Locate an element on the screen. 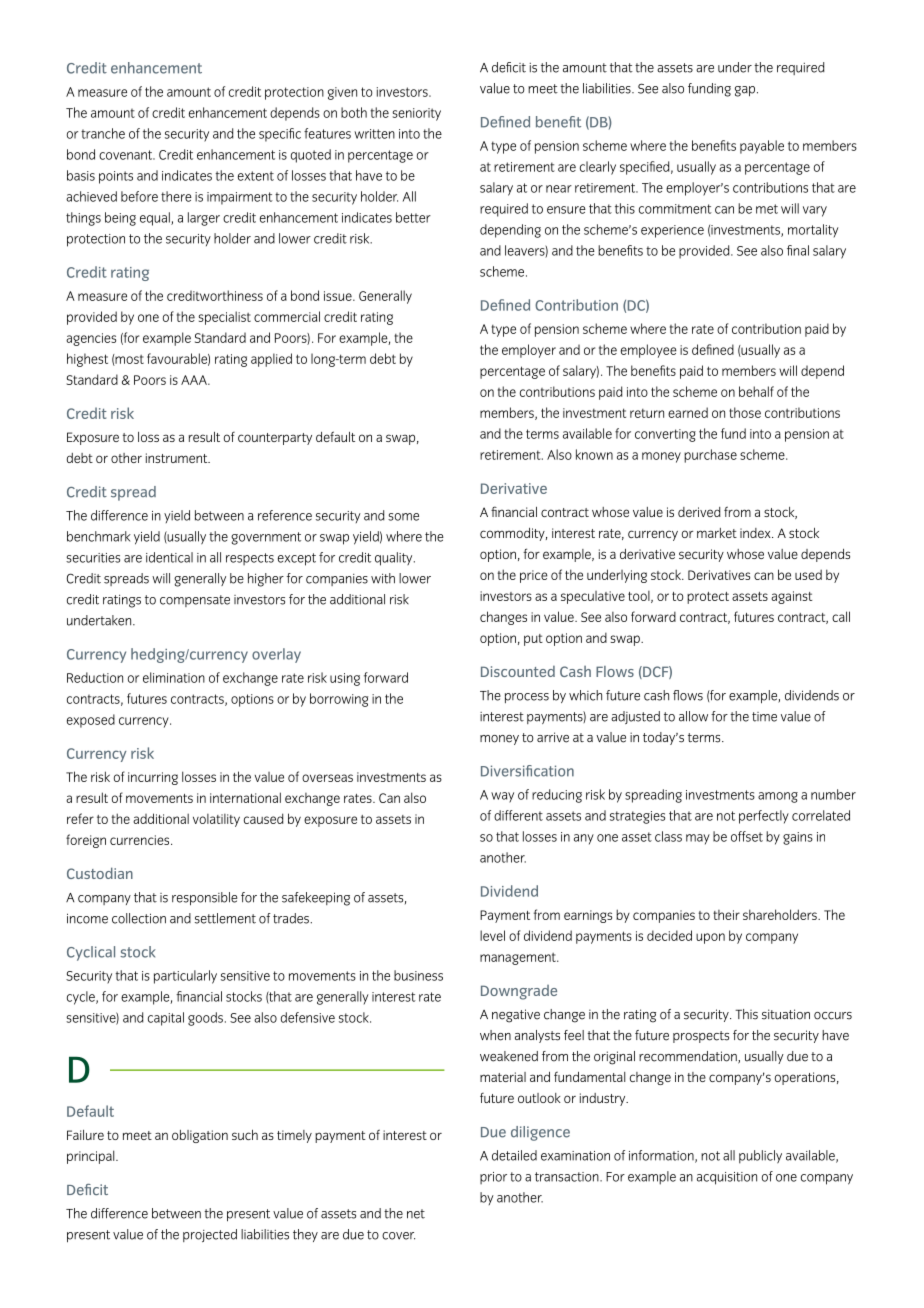 This screenshot has height=1308, width=924. projected is located at coordinates (210, 1235).
